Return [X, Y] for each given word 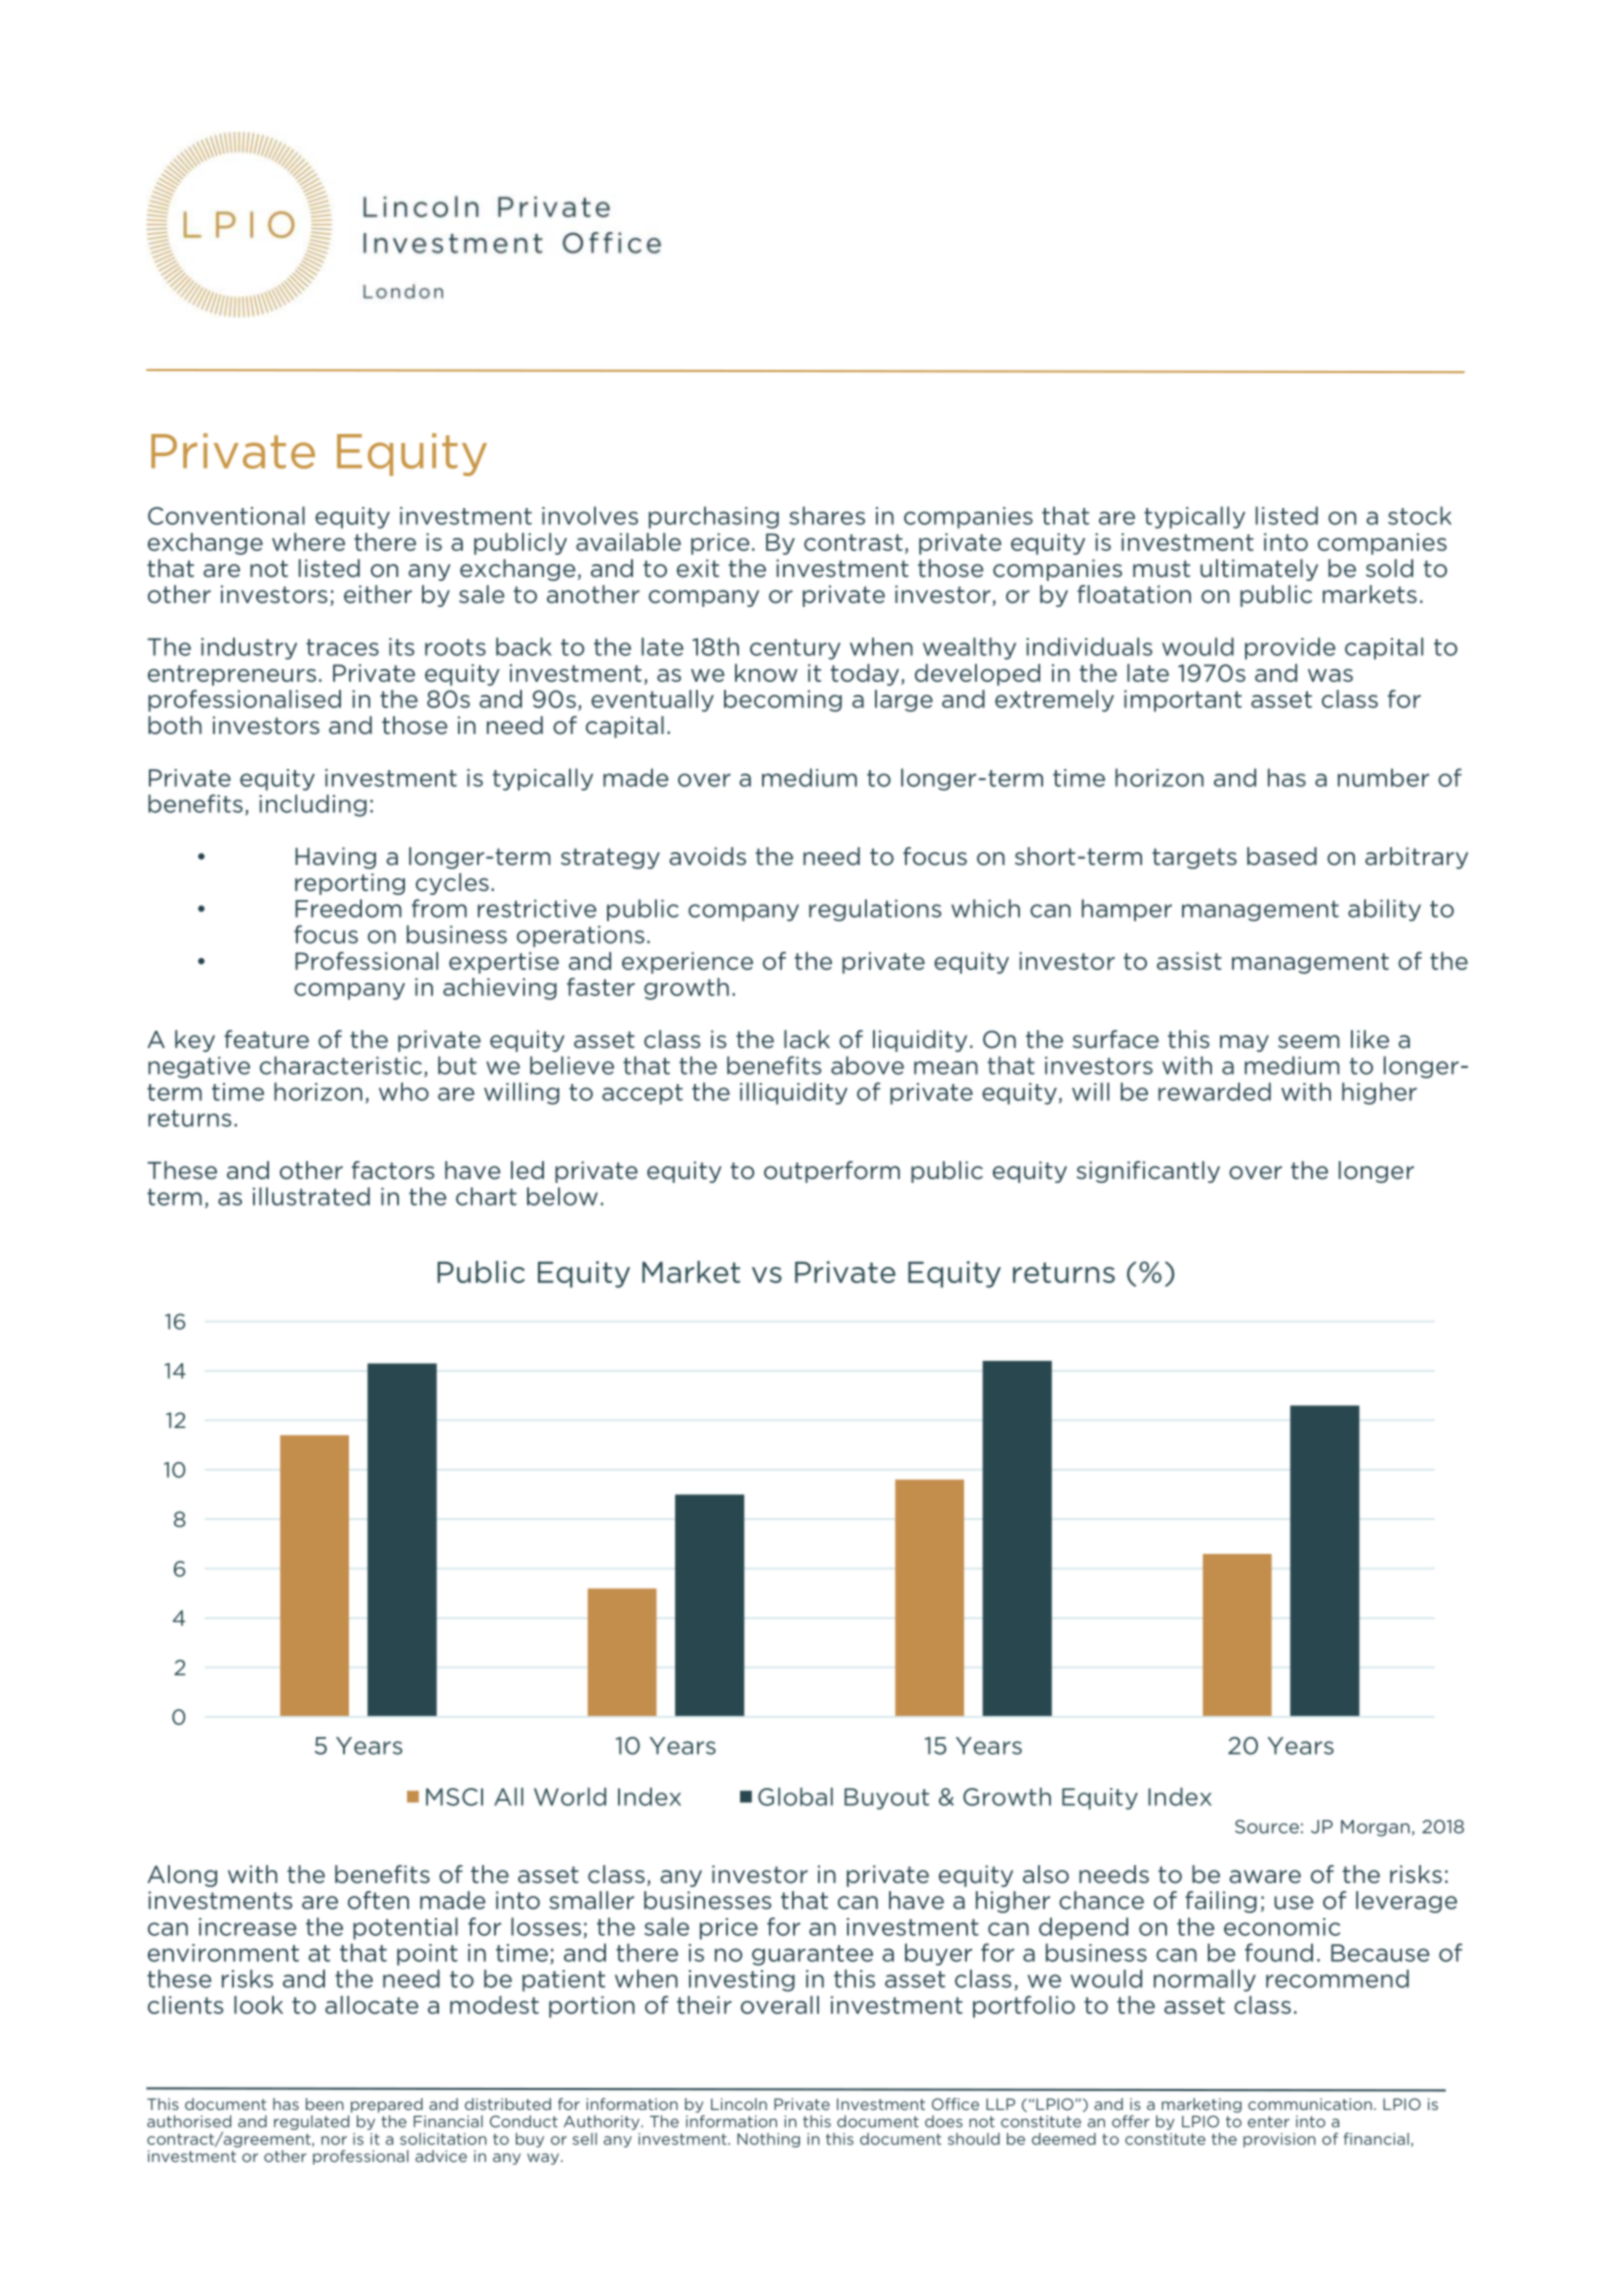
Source [1267, 1827]
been [325, 2104]
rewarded [1214, 1091]
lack [807, 1039]
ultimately [1259, 570]
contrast [853, 542]
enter [1269, 2122]
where [308, 542]
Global [795, 1796]
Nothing [768, 2140]
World [570, 1796]
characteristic [341, 1065]
